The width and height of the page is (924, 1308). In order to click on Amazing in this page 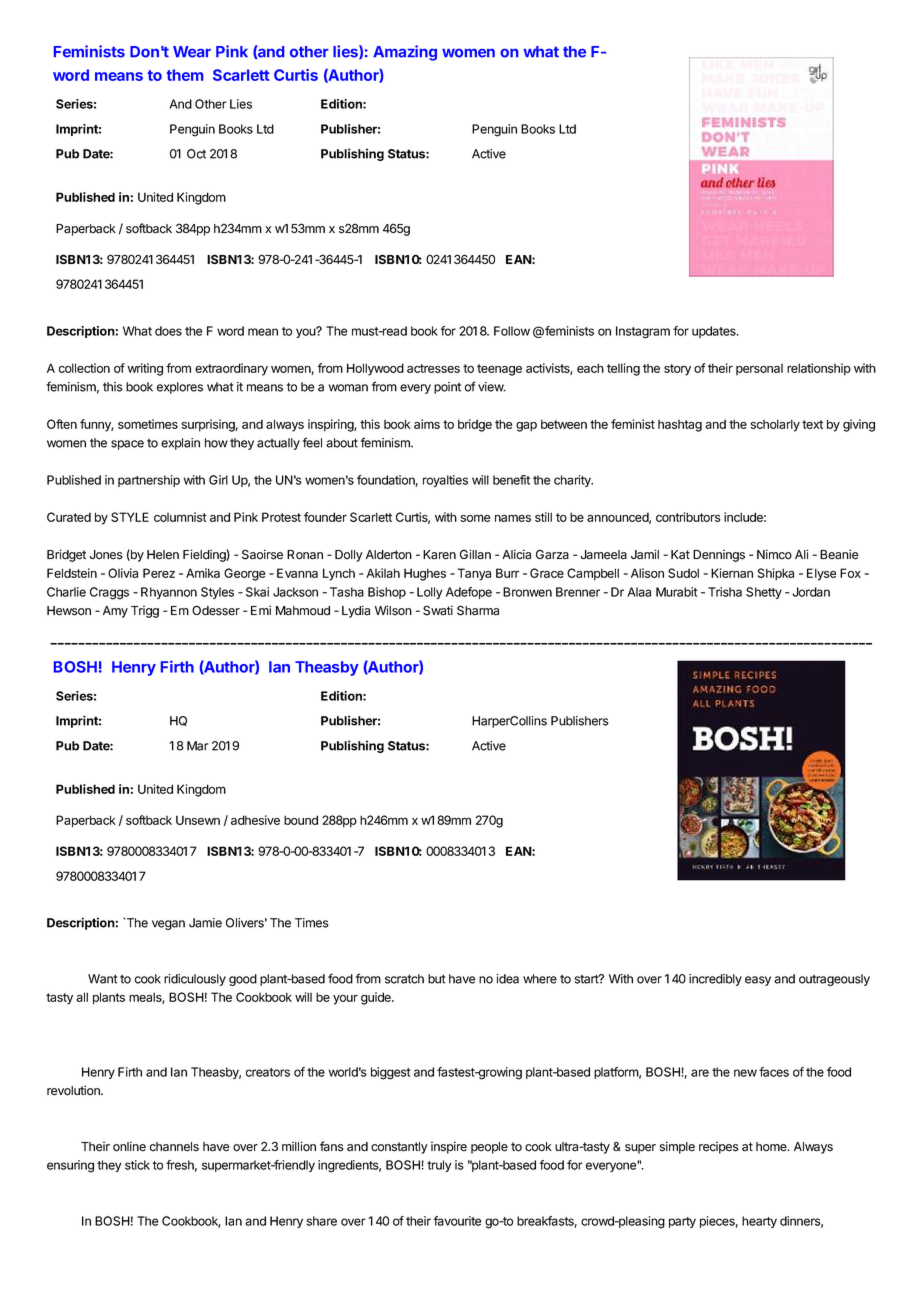, I will do `click(405, 53)`.
